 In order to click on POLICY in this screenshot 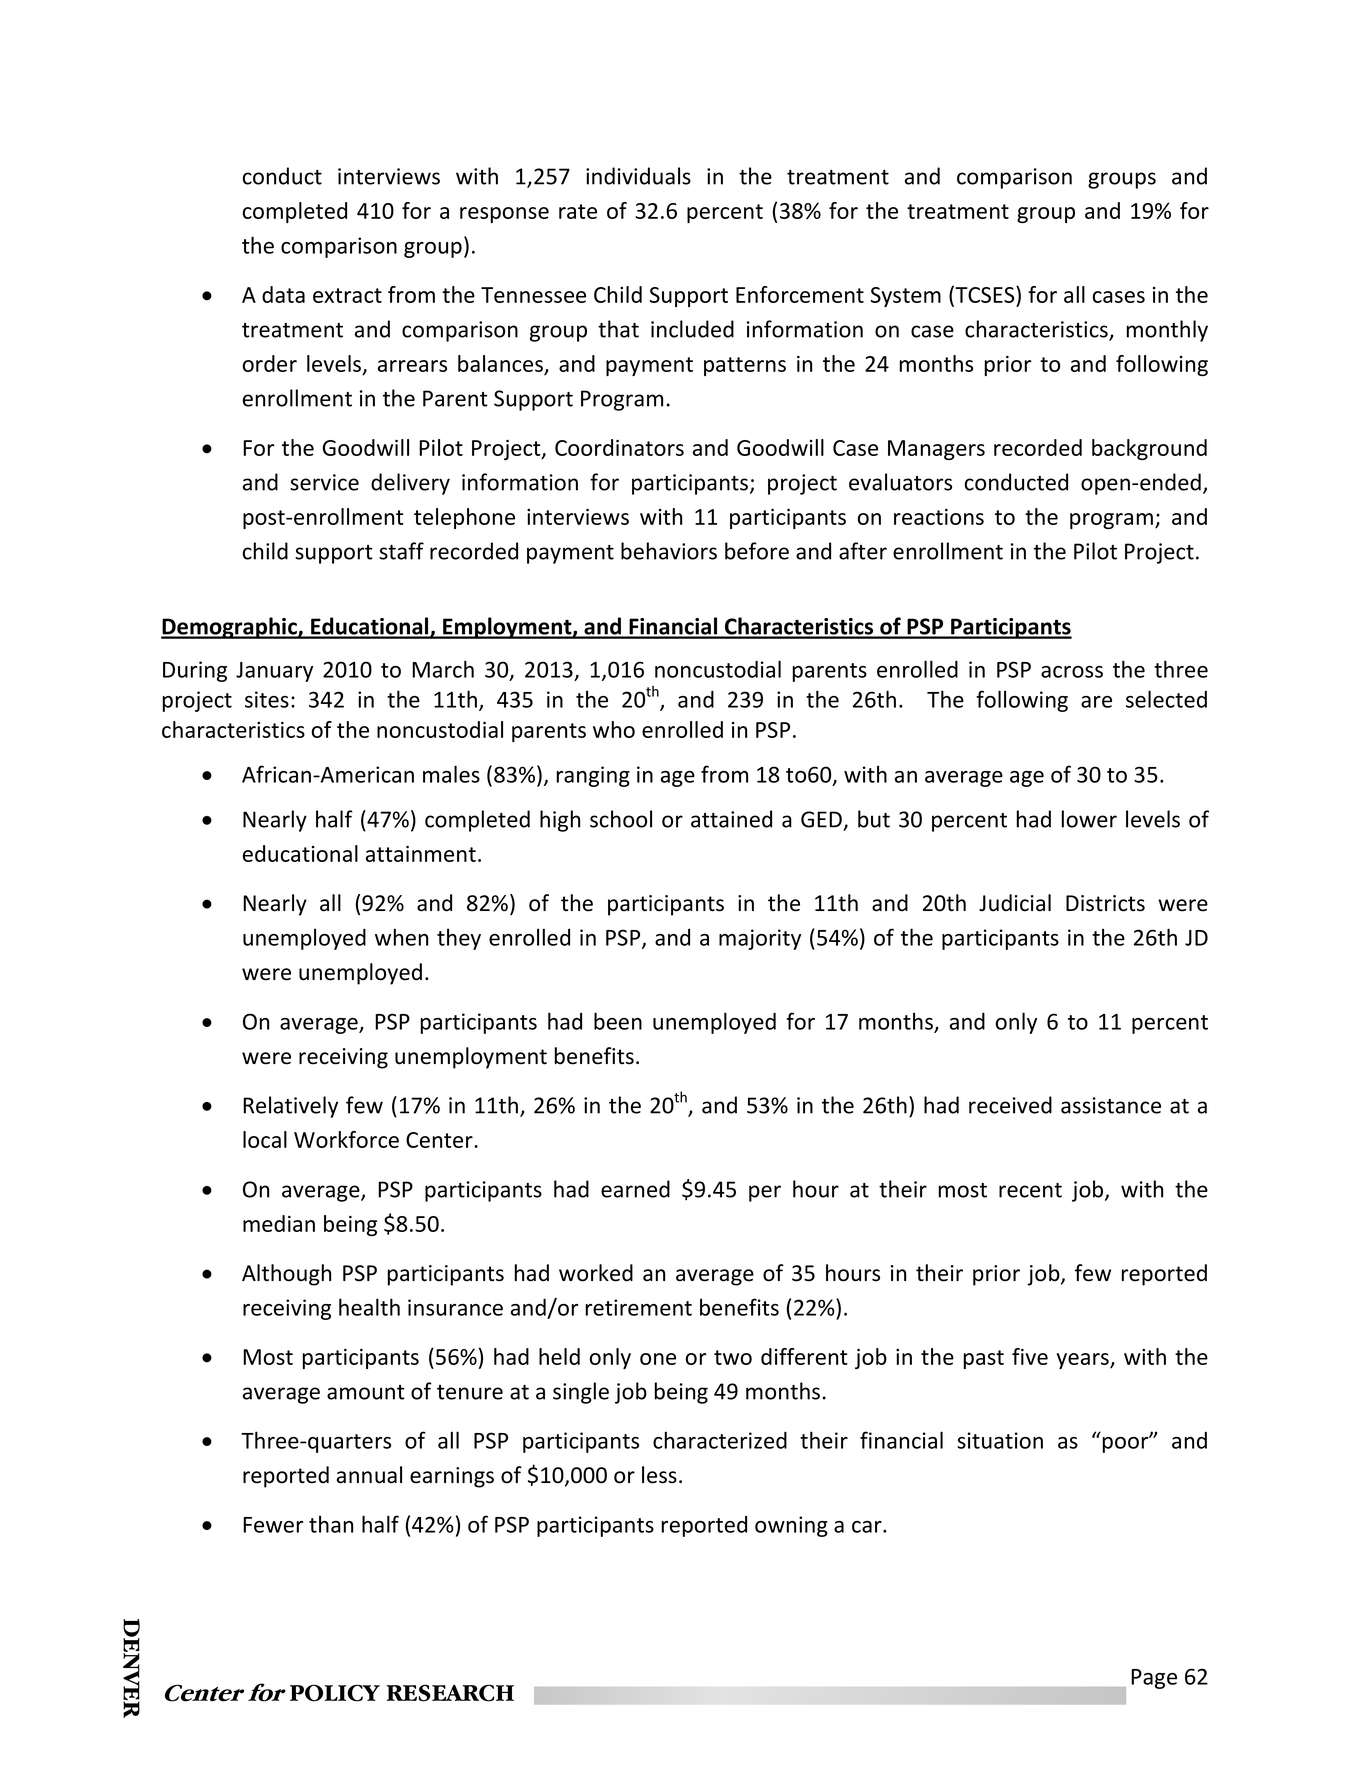, I will do `click(335, 1693)`.
